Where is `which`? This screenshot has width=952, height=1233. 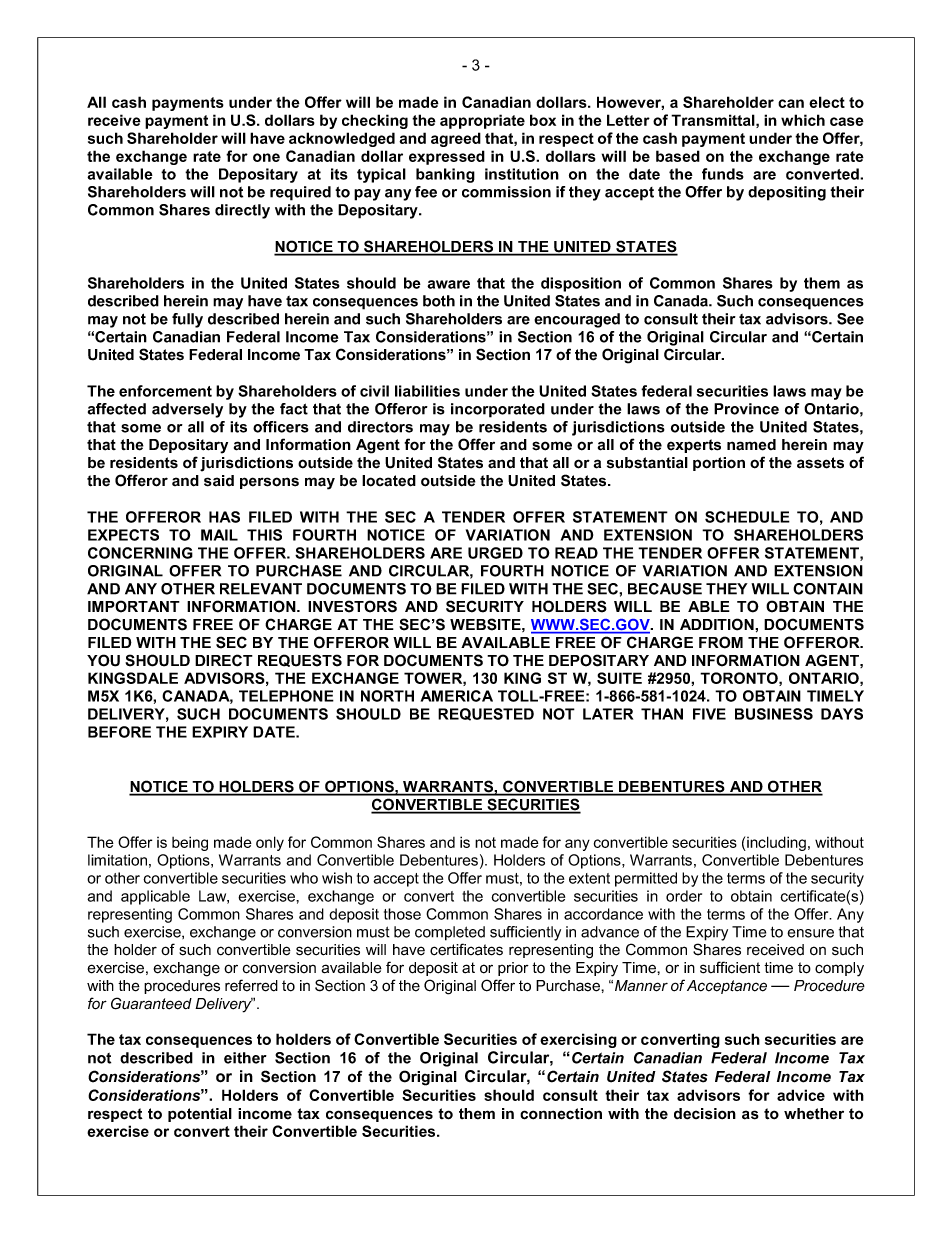
which is located at coordinates (803, 120).
